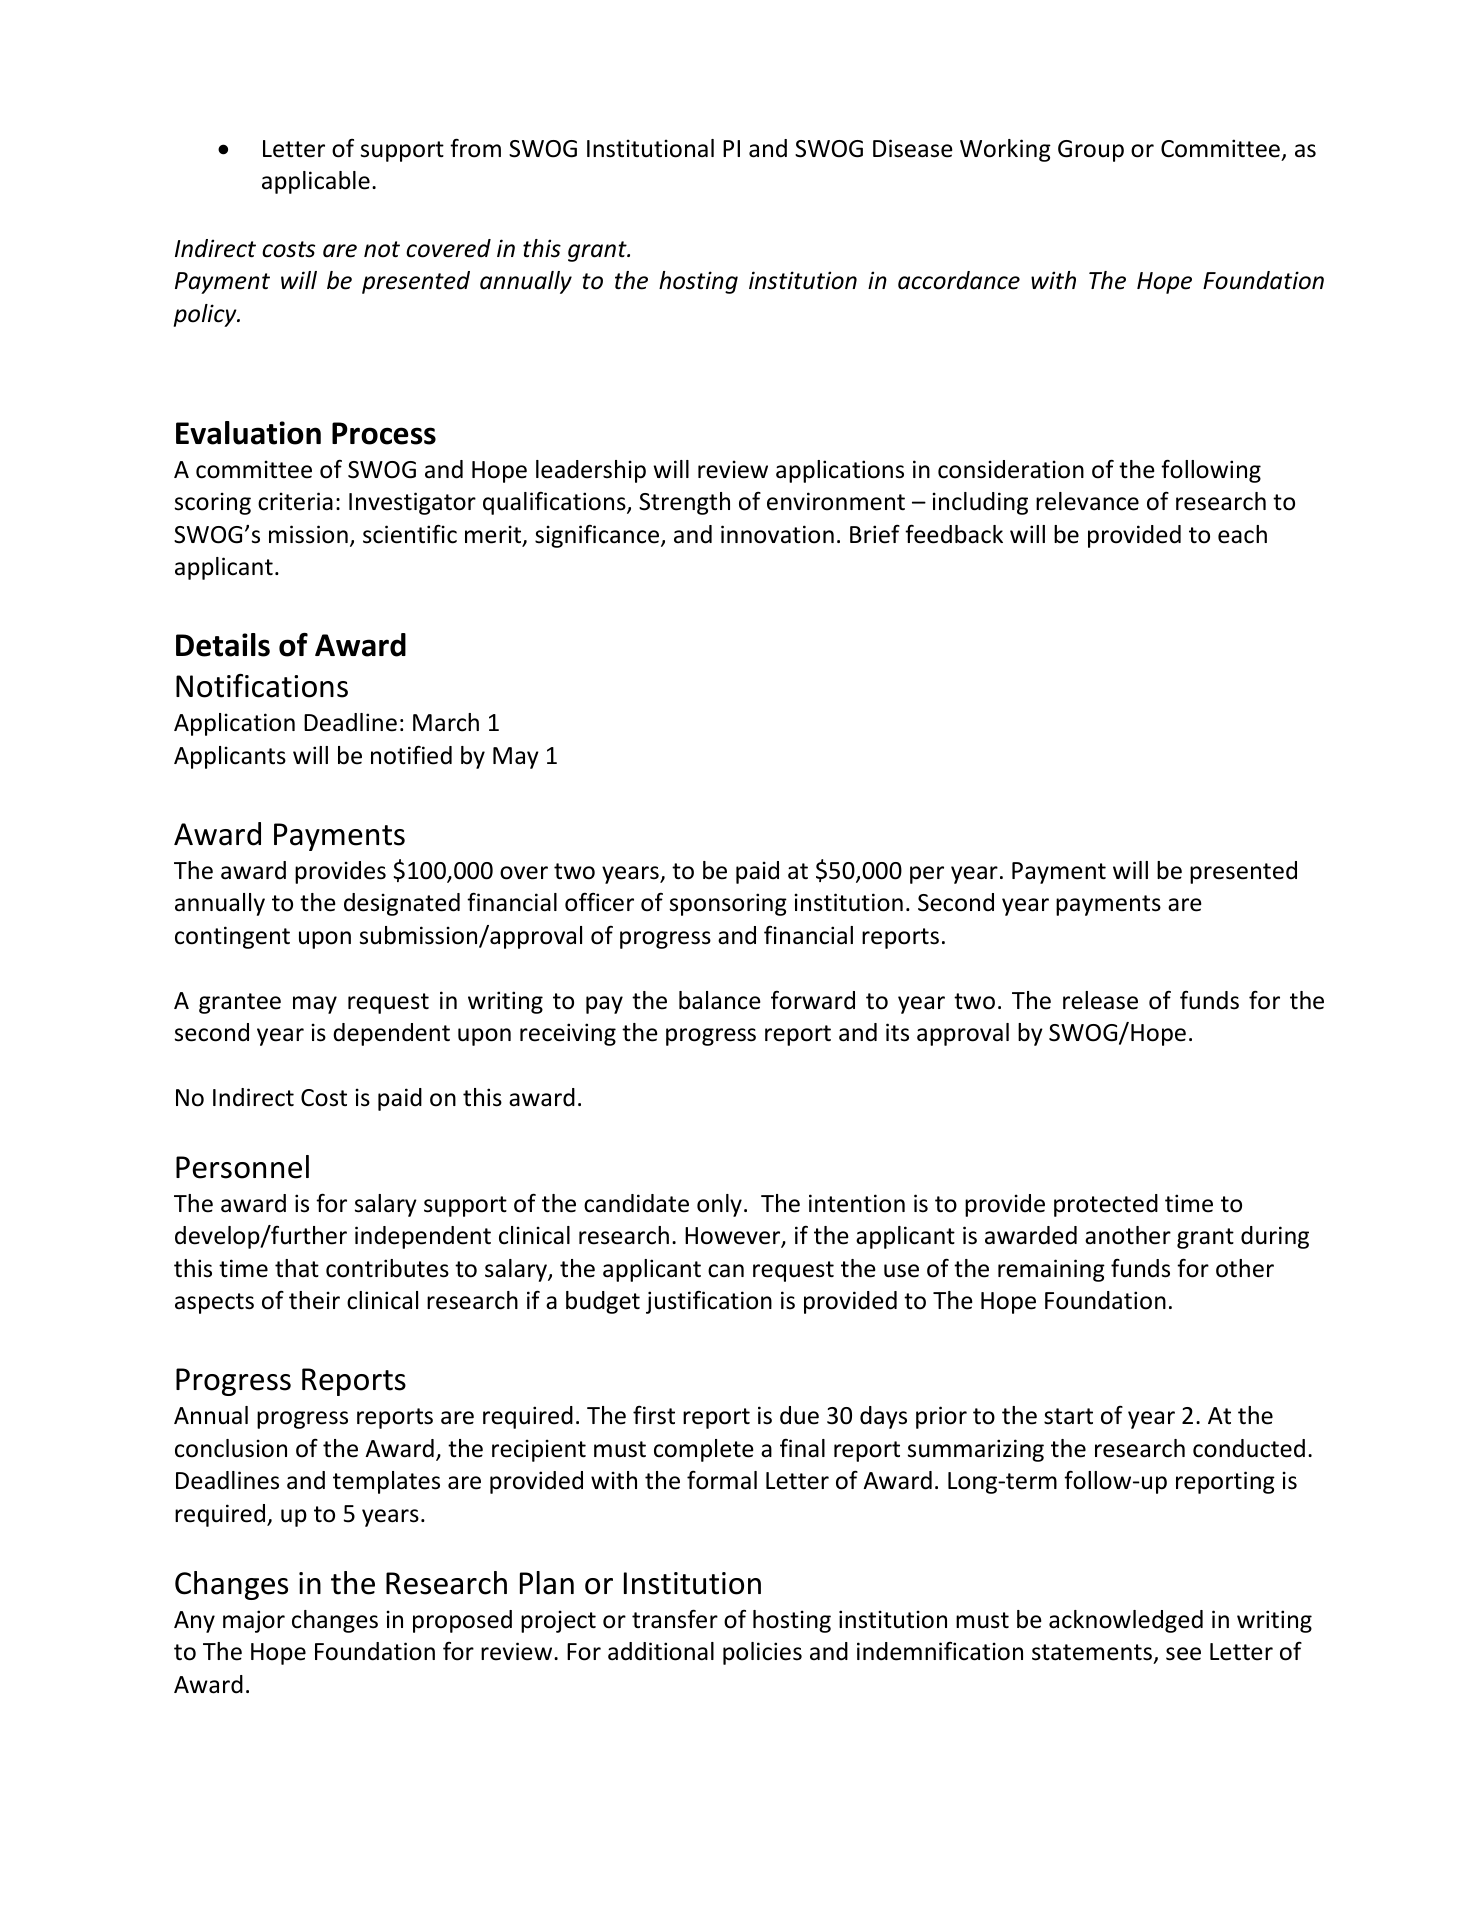 Image resolution: width=1478 pixels, height=1913 pixels. I want to click on release, so click(1100, 1000).
